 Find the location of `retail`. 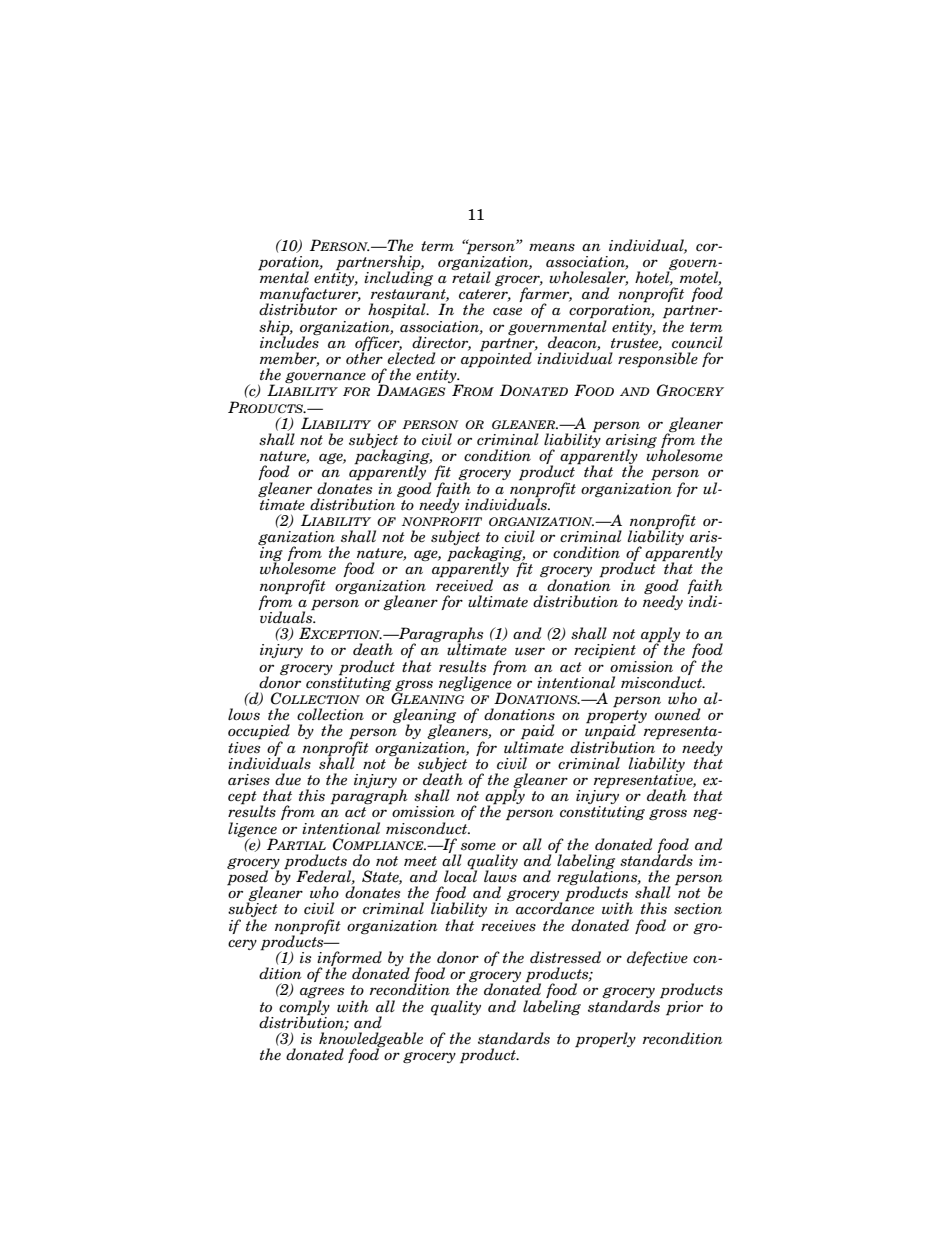

retail is located at coordinates (471, 276).
